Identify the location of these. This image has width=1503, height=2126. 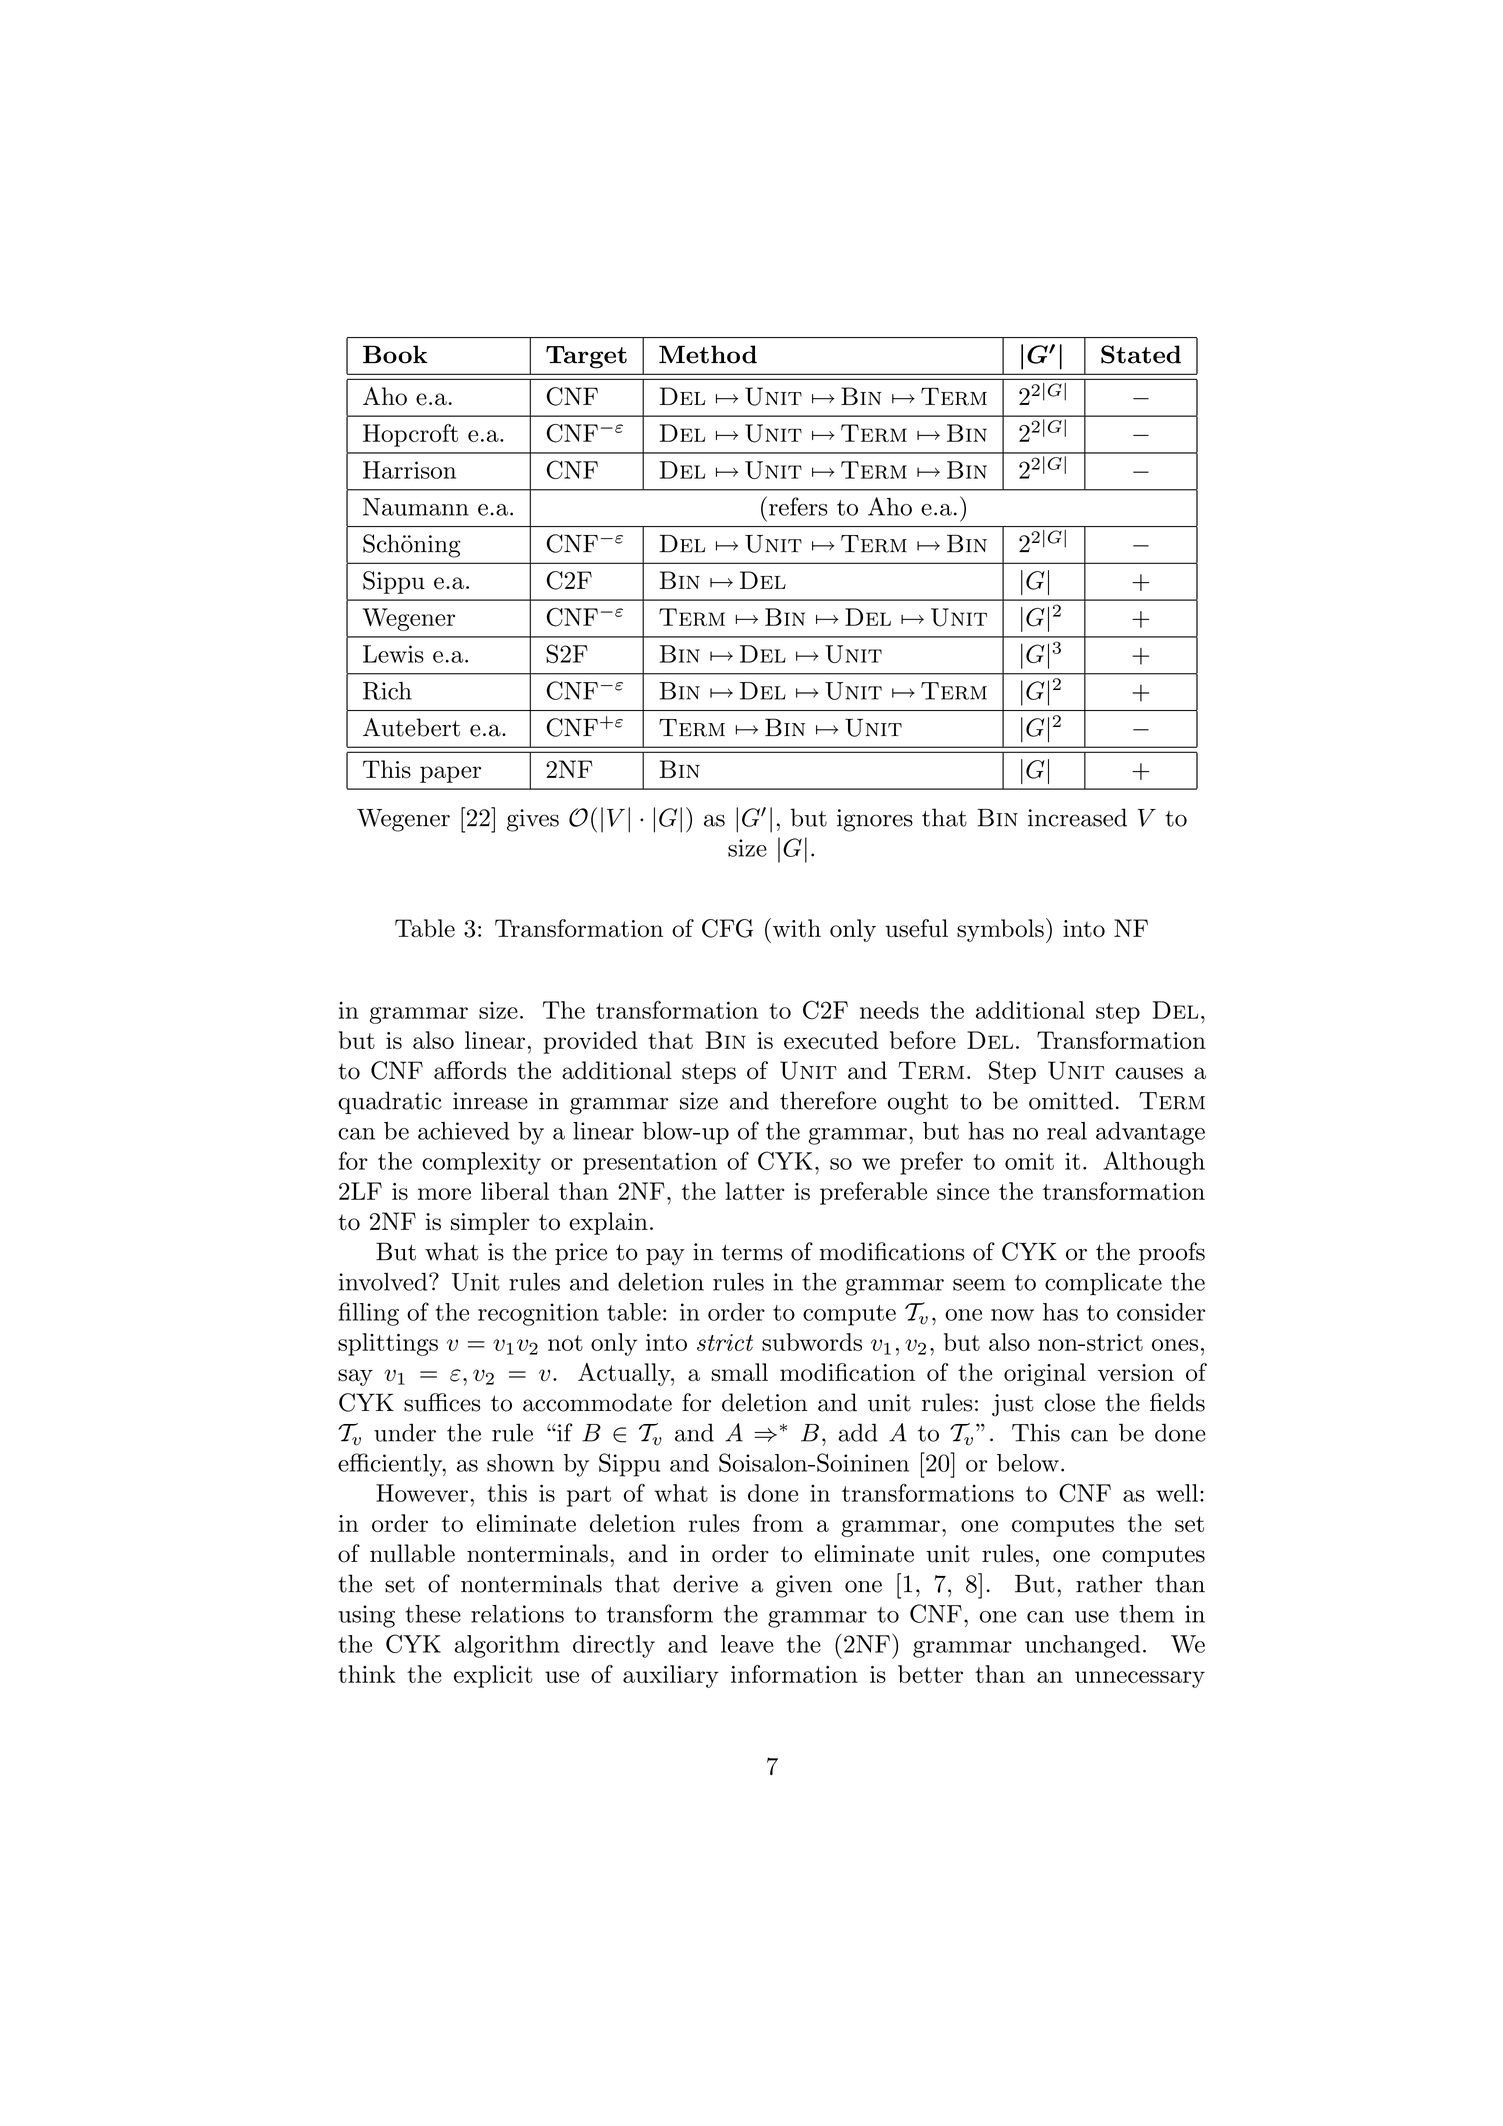
(433, 1614).
